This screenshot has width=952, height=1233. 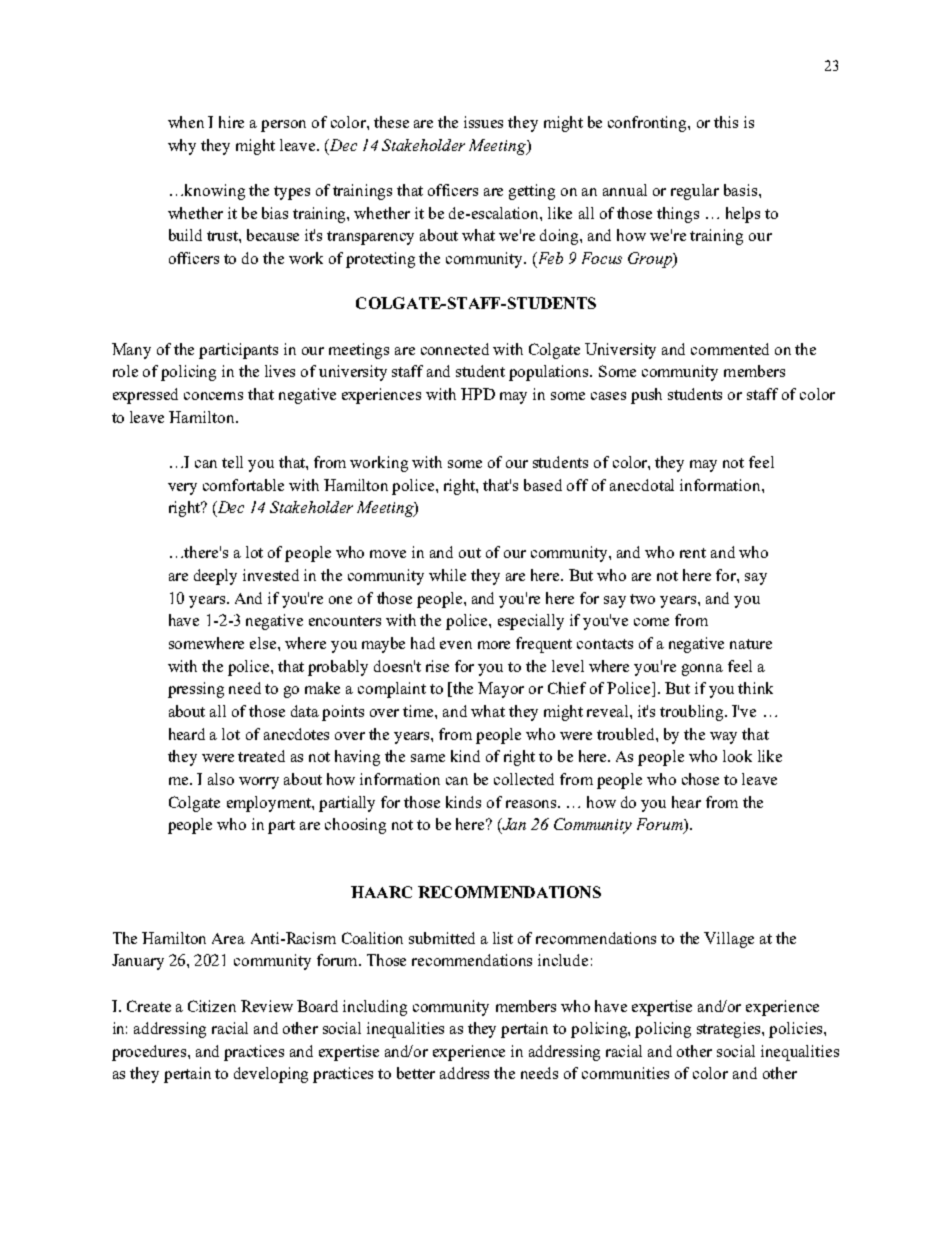 I want to click on commented, so click(x=730, y=349).
